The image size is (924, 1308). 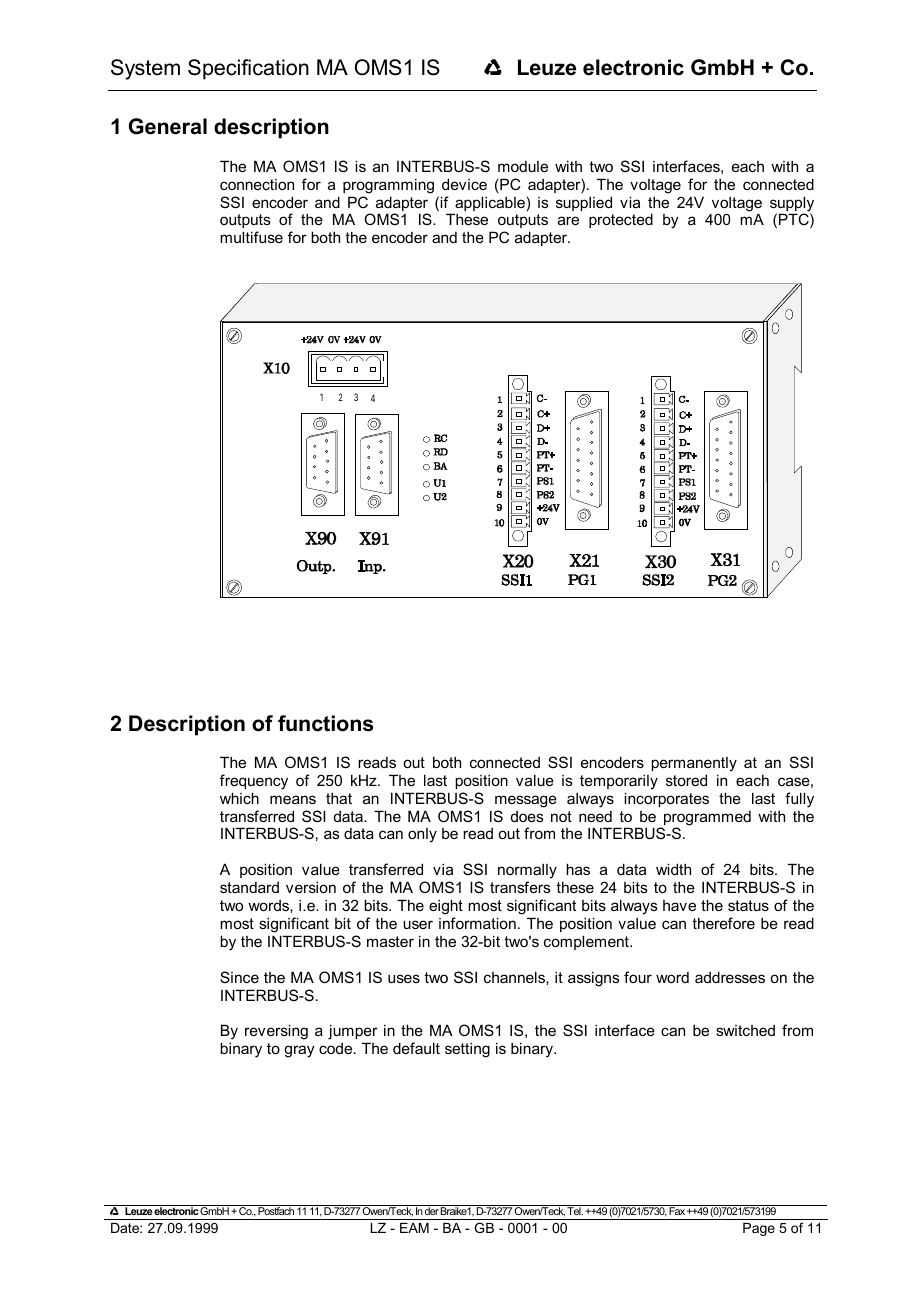 I want to click on module, so click(x=523, y=166).
